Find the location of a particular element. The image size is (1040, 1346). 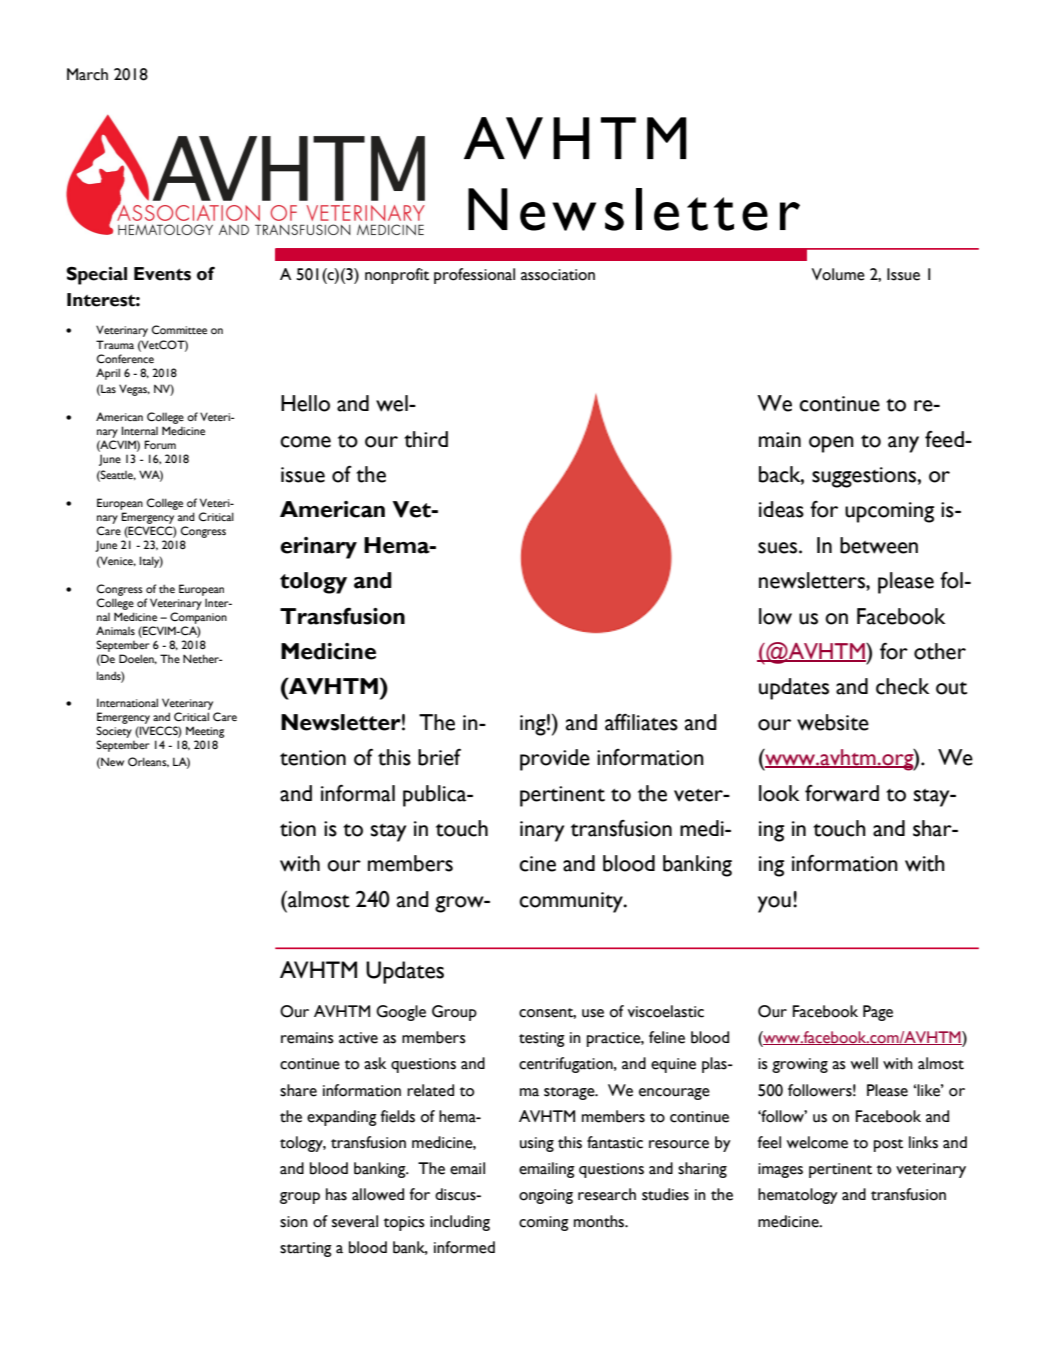

nonprofit is located at coordinates (397, 276).
